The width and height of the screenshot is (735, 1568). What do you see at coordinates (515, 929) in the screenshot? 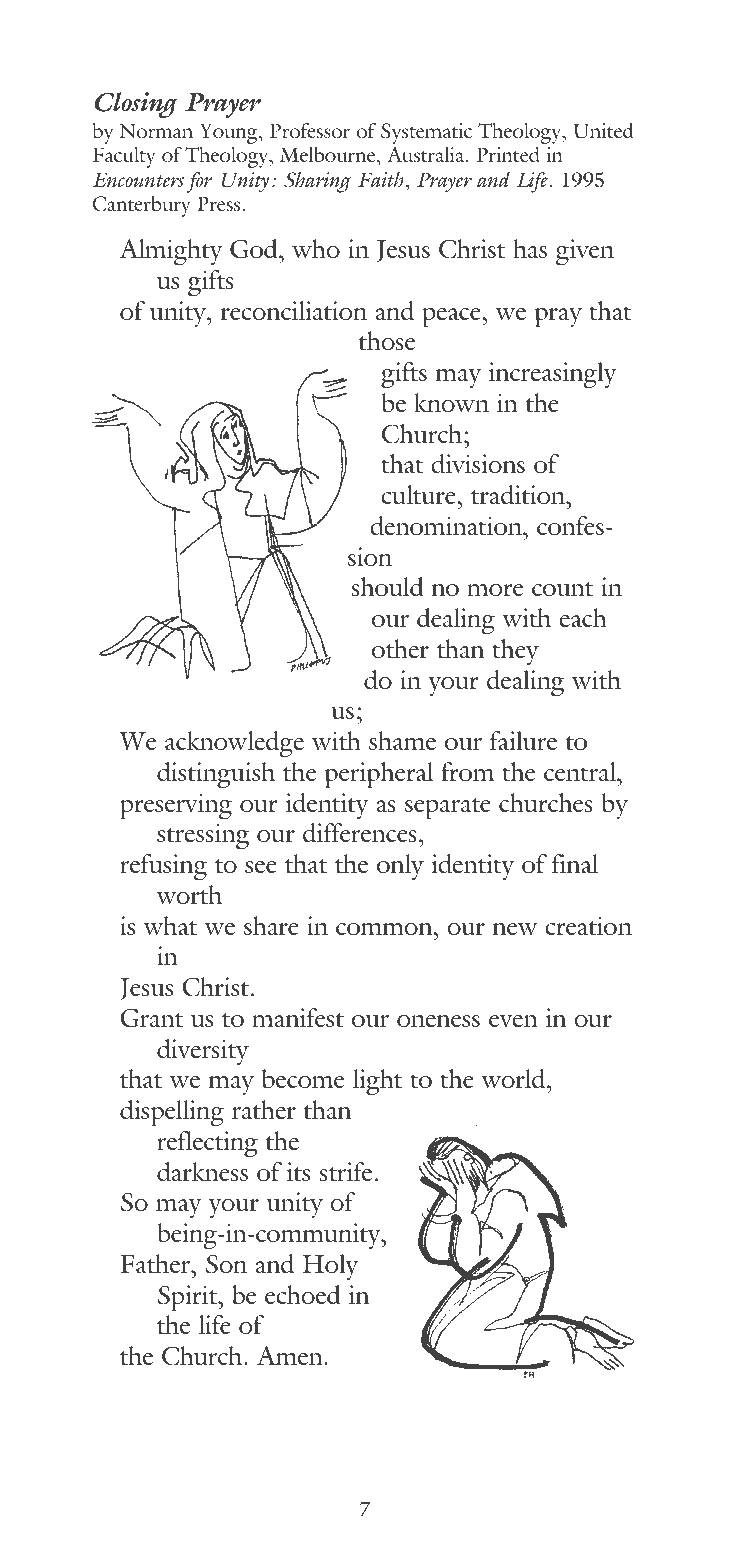
I see `new` at bounding box center [515, 929].
